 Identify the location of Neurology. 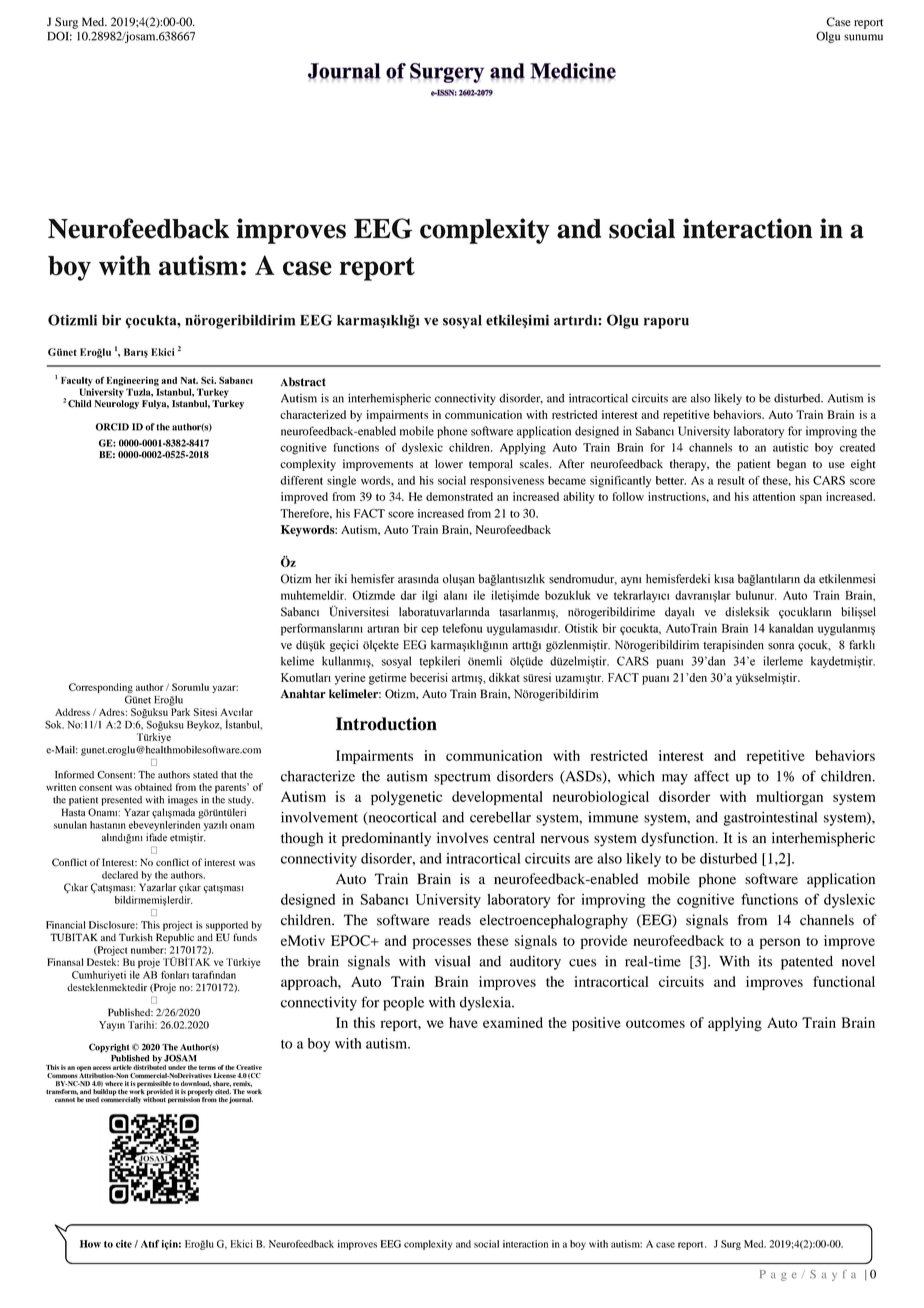
(116, 404).
